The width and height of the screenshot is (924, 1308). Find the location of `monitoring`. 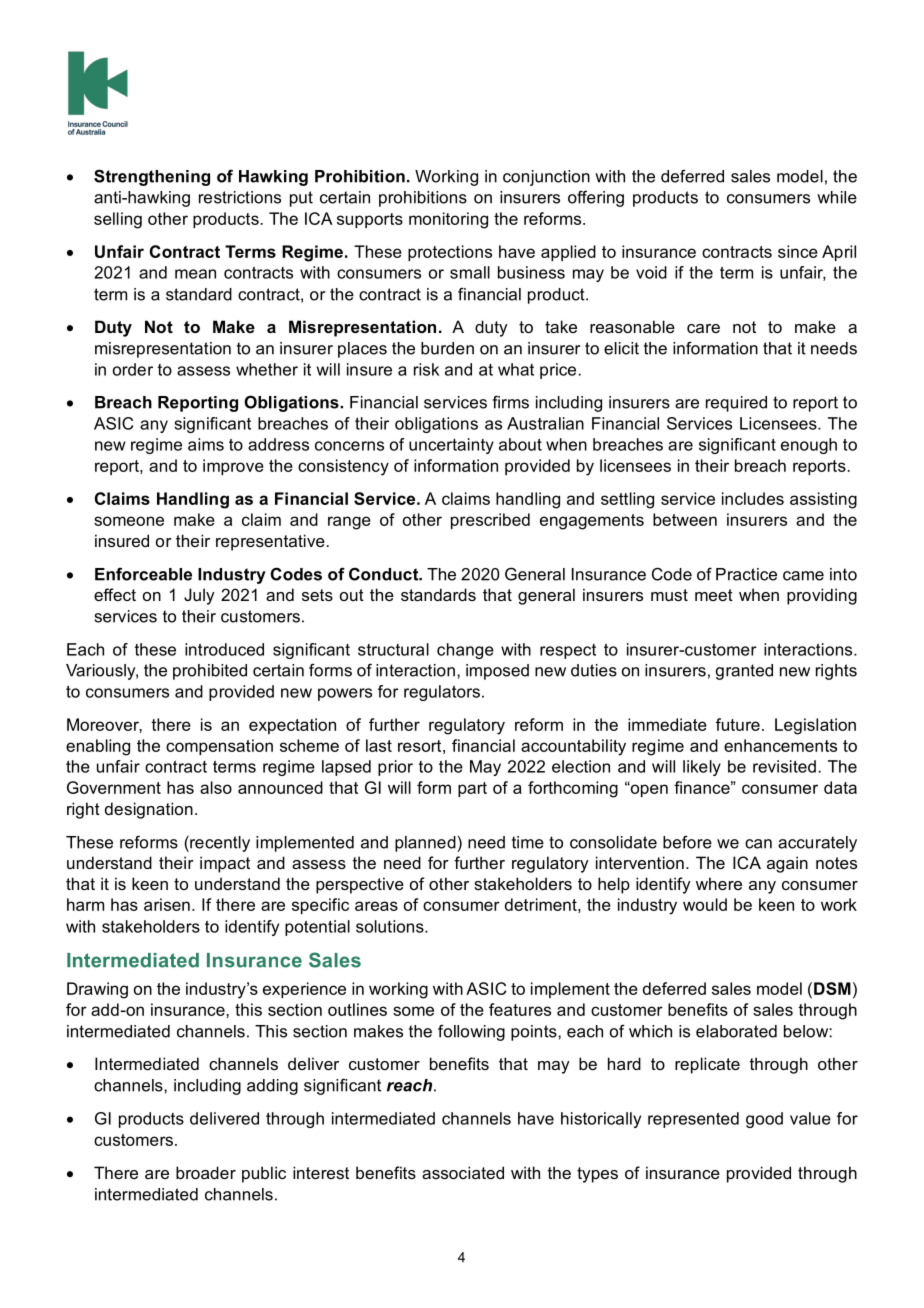

monitoring is located at coordinates (448, 220).
